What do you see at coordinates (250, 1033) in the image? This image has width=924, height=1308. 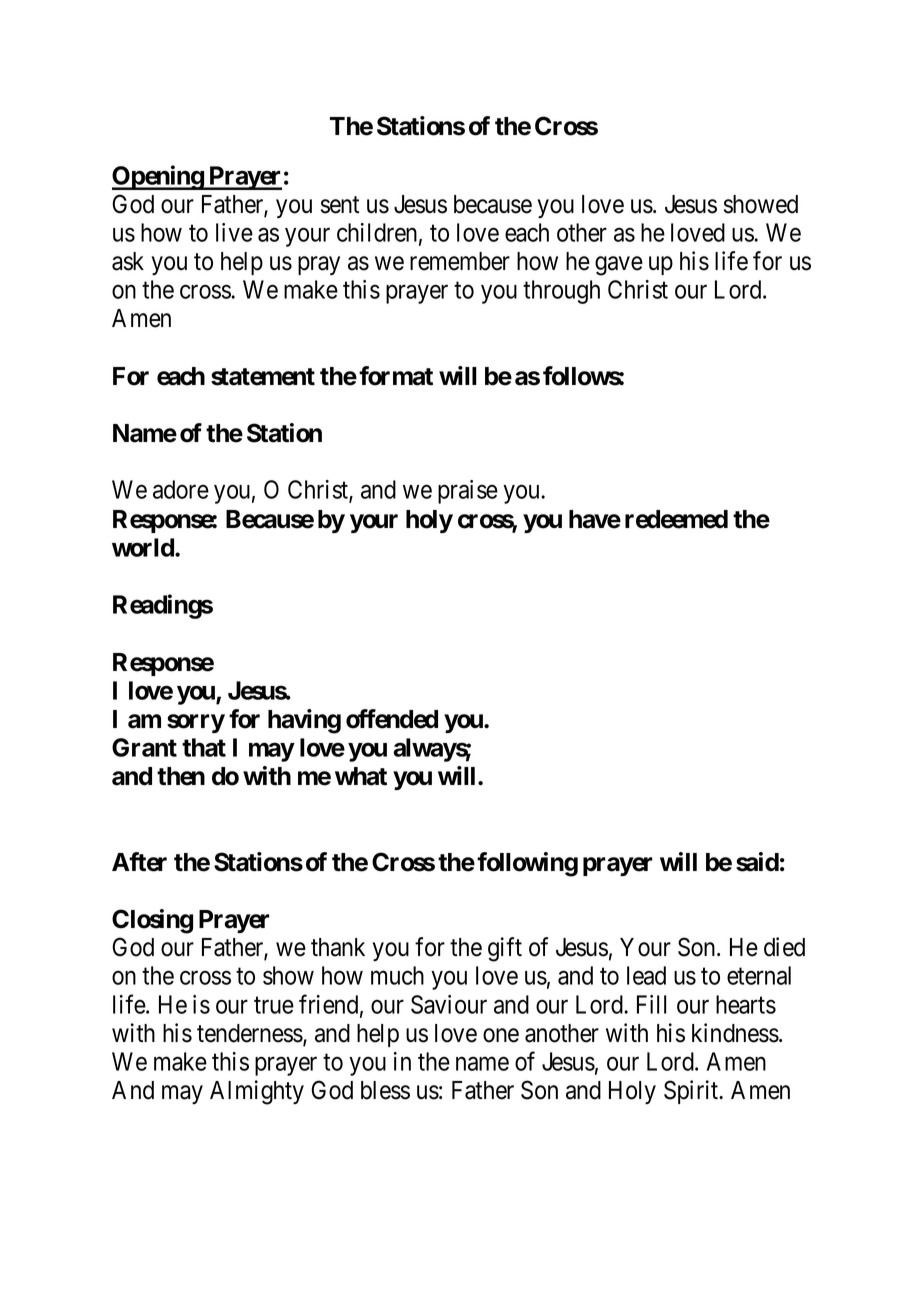 I see `tenderness` at bounding box center [250, 1033].
